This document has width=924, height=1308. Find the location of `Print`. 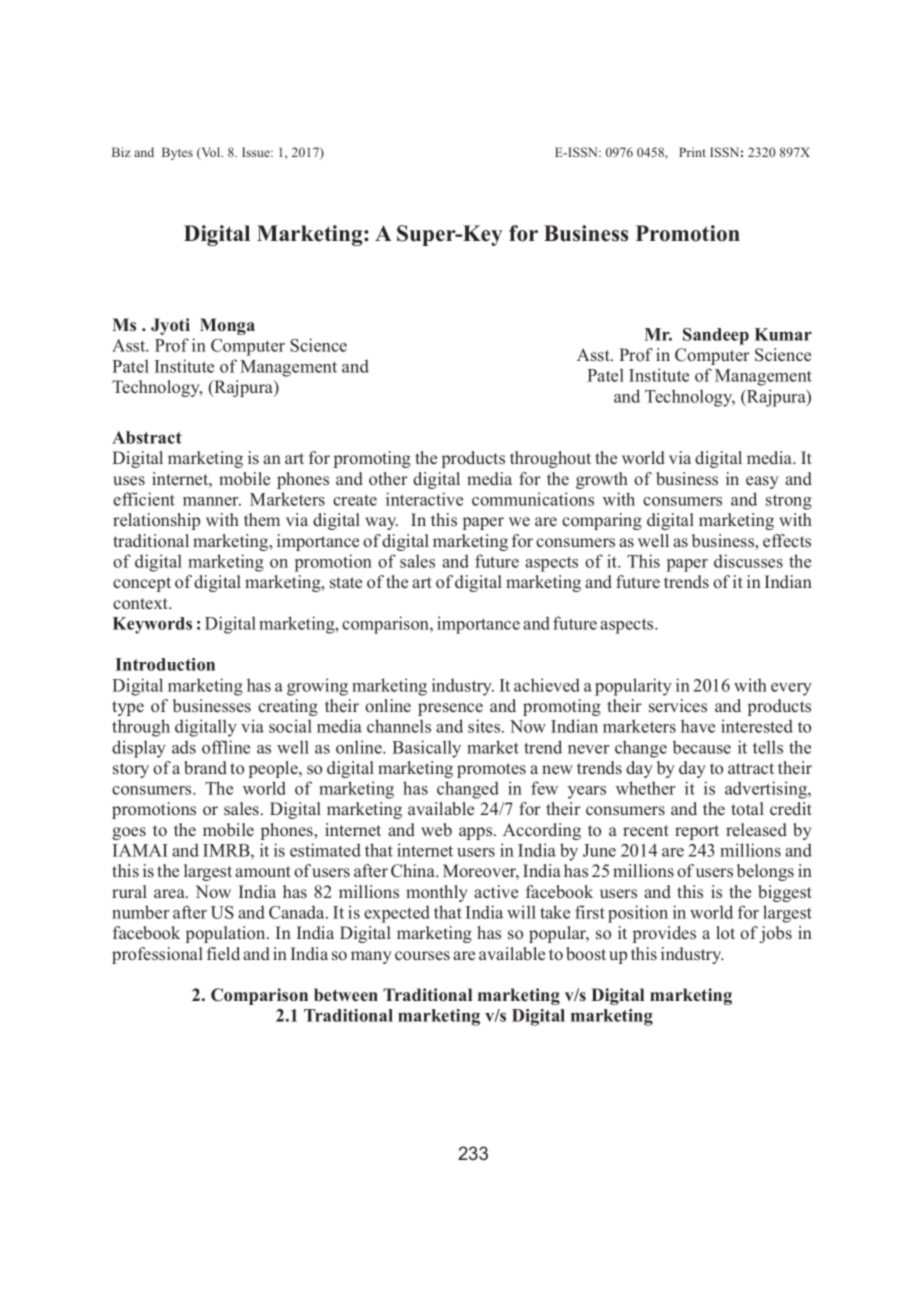

Print is located at coordinates (692, 152).
